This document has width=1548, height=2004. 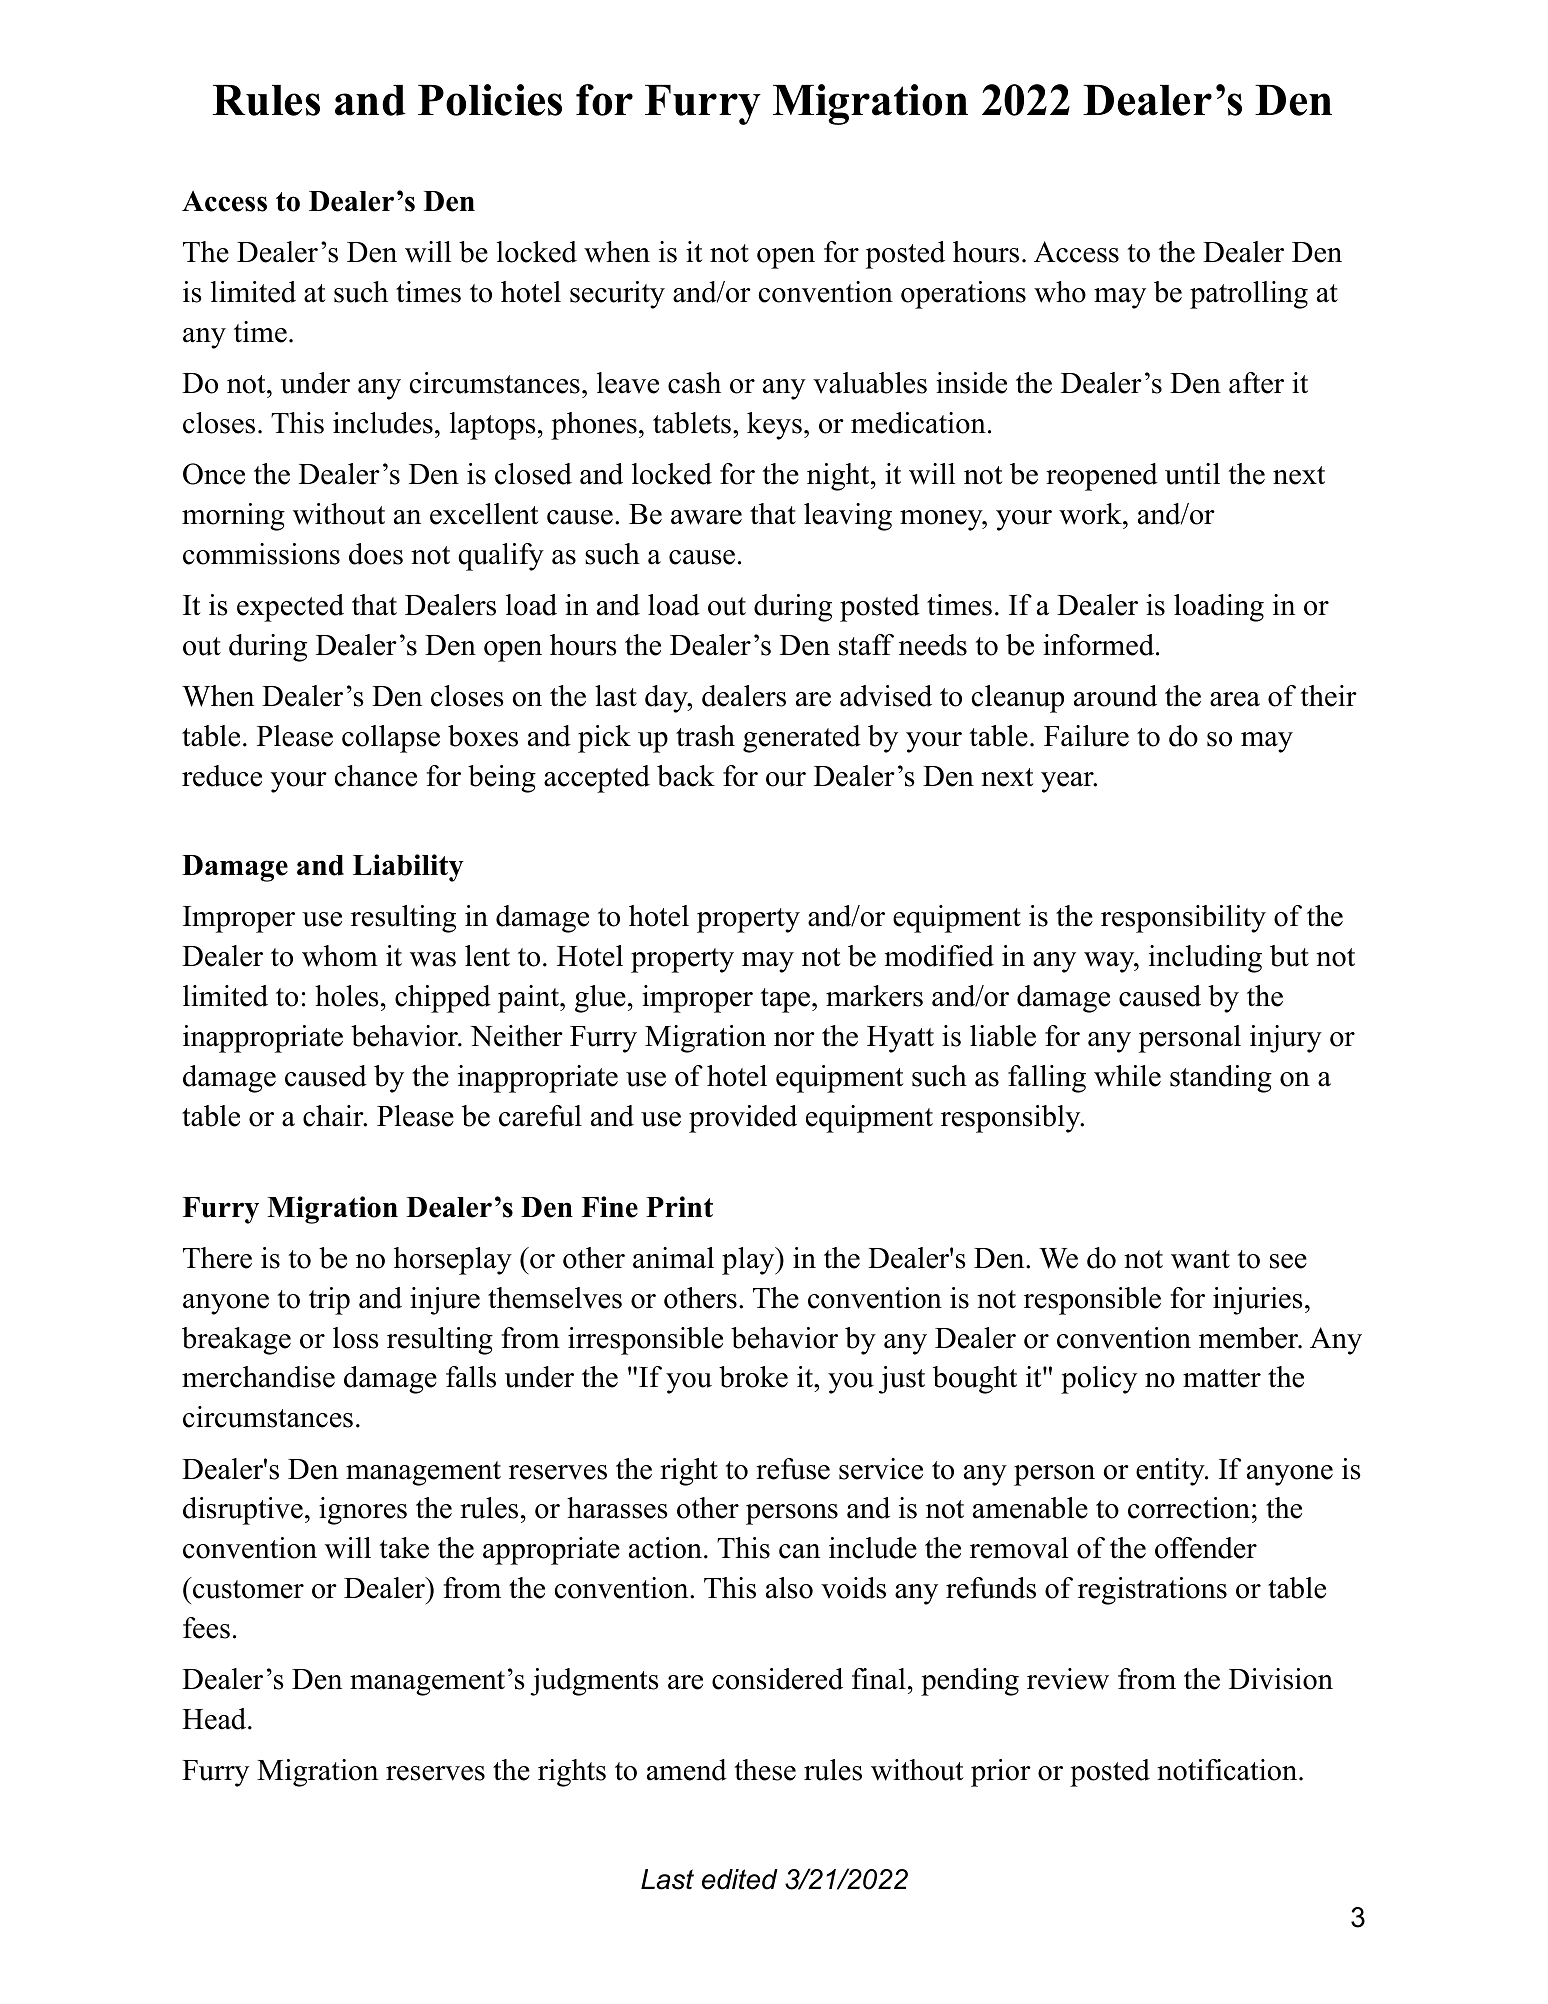 I want to click on tape, so click(x=785, y=1000).
